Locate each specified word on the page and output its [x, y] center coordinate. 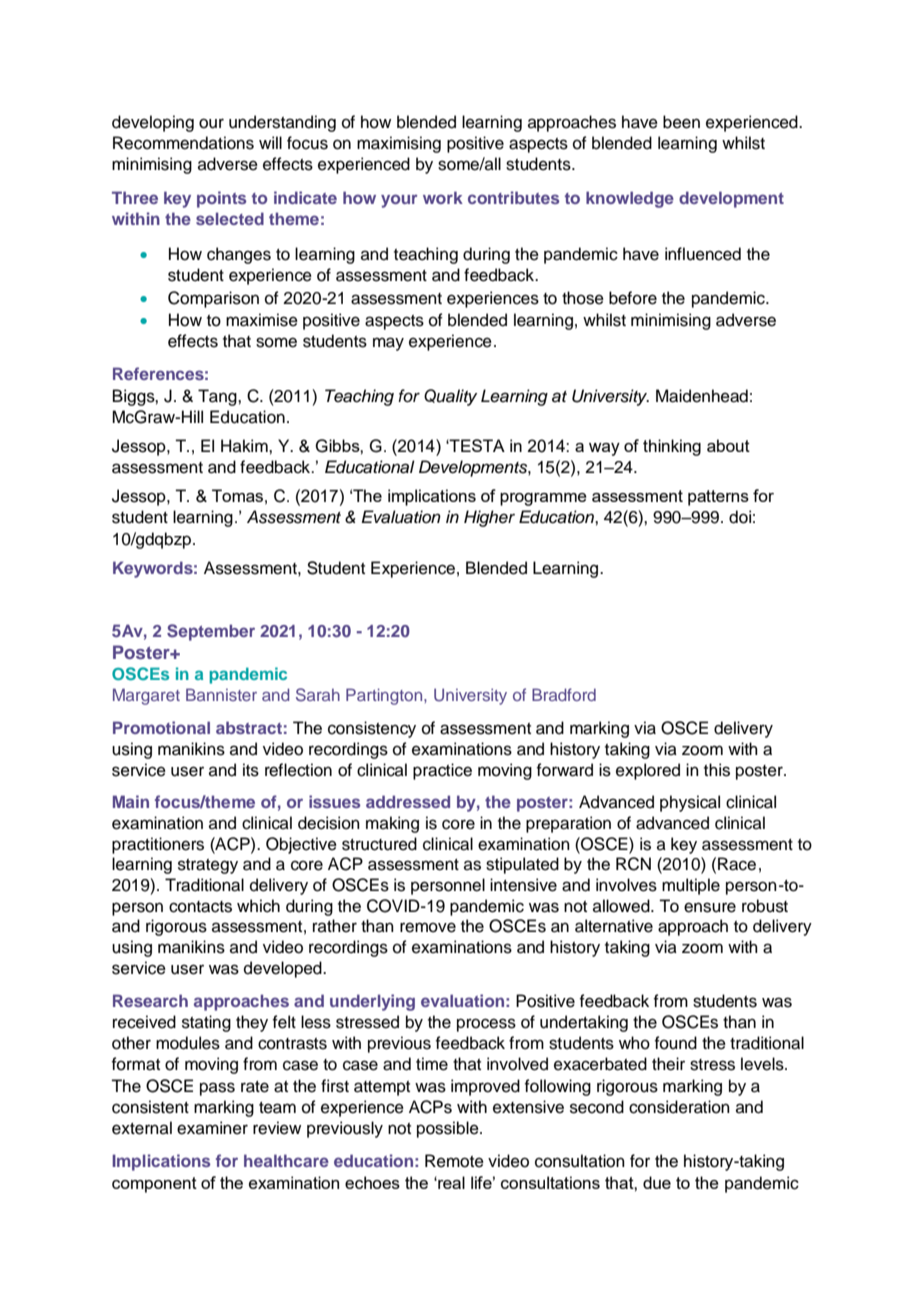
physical [690, 803]
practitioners [158, 845]
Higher [489, 518]
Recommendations [183, 143]
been [681, 122]
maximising [399, 144]
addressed [408, 801]
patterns [718, 498]
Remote [454, 1161]
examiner [212, 1128]
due [657, 1182]
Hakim [245, 445]
